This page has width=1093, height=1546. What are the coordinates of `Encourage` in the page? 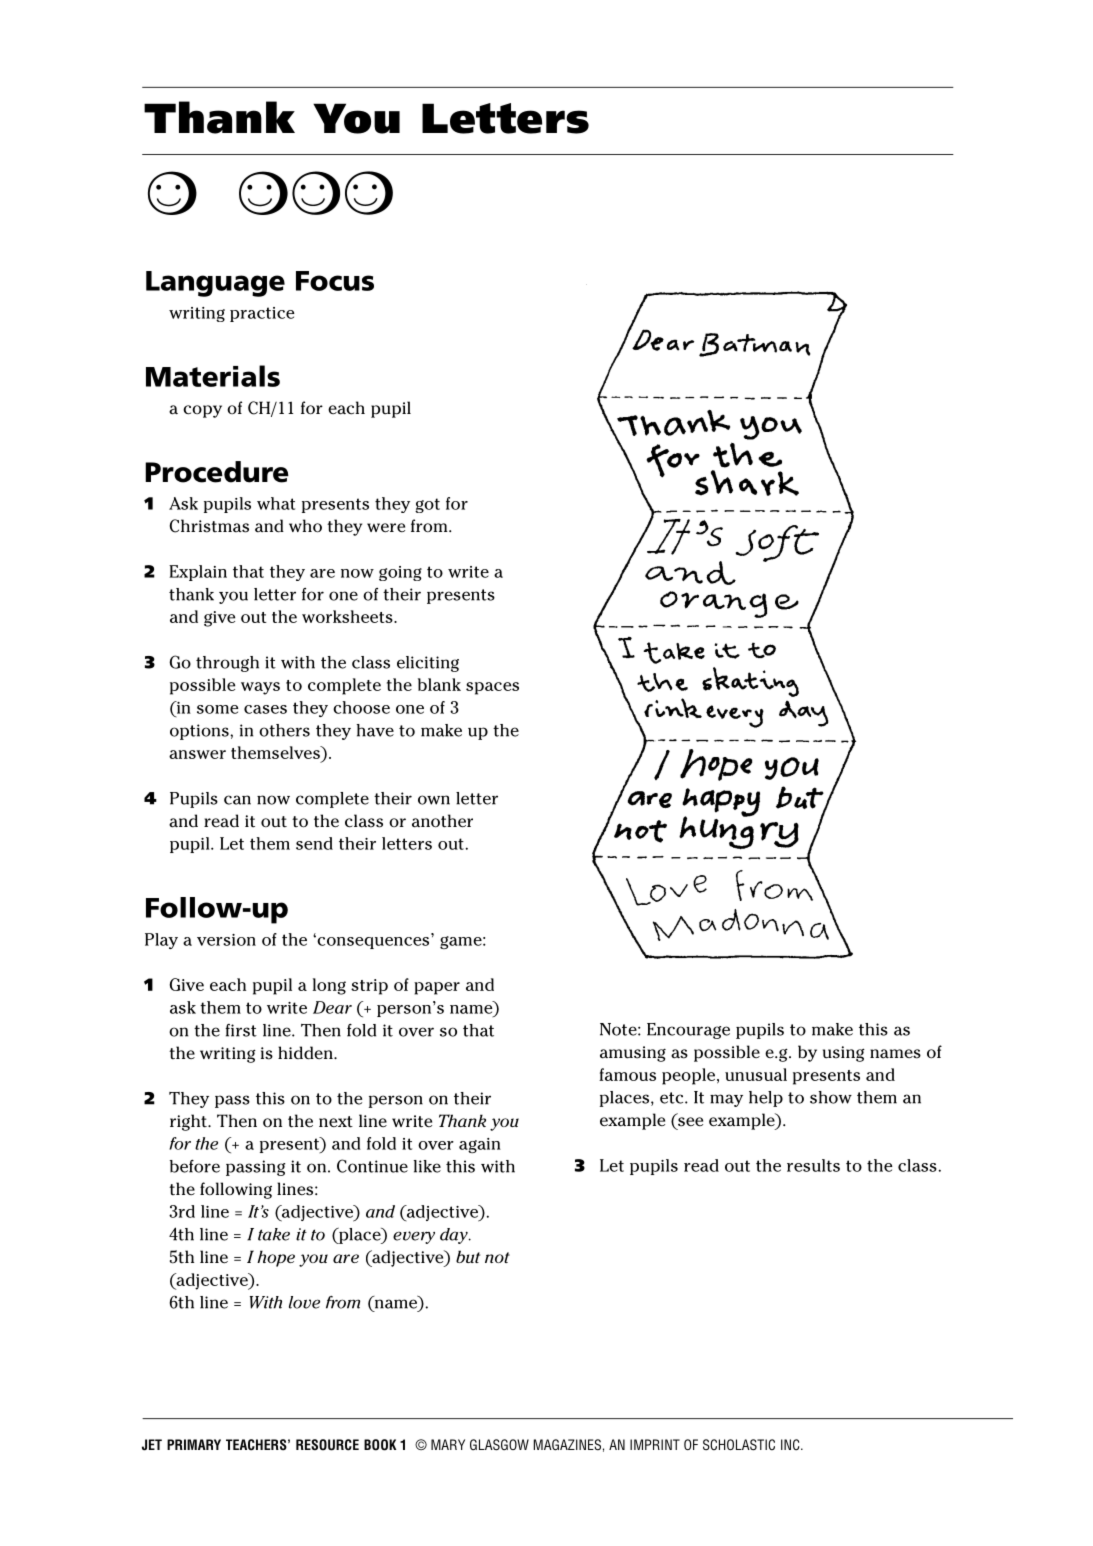 It's located at (688, 1031).
